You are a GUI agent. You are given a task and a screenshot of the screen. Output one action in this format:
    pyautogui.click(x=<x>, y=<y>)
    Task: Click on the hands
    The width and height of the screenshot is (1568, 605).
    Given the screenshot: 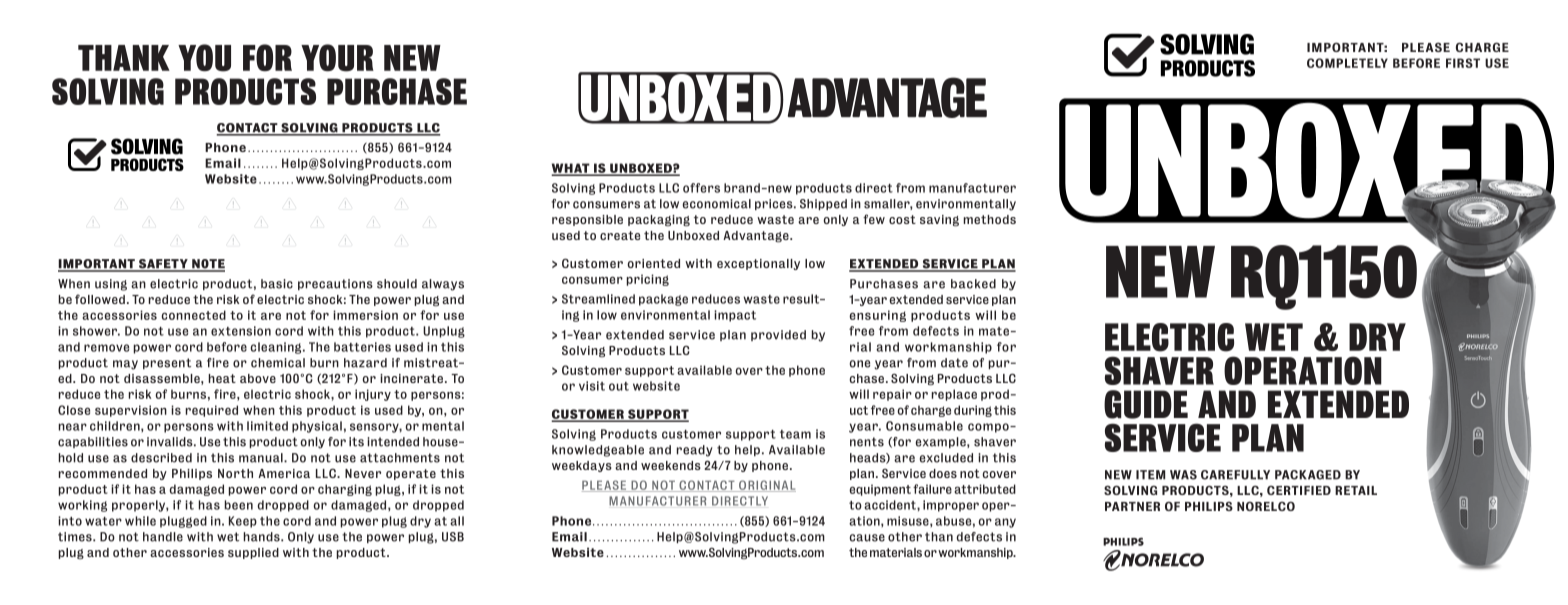 What is the action you would take?
    pyautogui.click(x=263, y=537)
